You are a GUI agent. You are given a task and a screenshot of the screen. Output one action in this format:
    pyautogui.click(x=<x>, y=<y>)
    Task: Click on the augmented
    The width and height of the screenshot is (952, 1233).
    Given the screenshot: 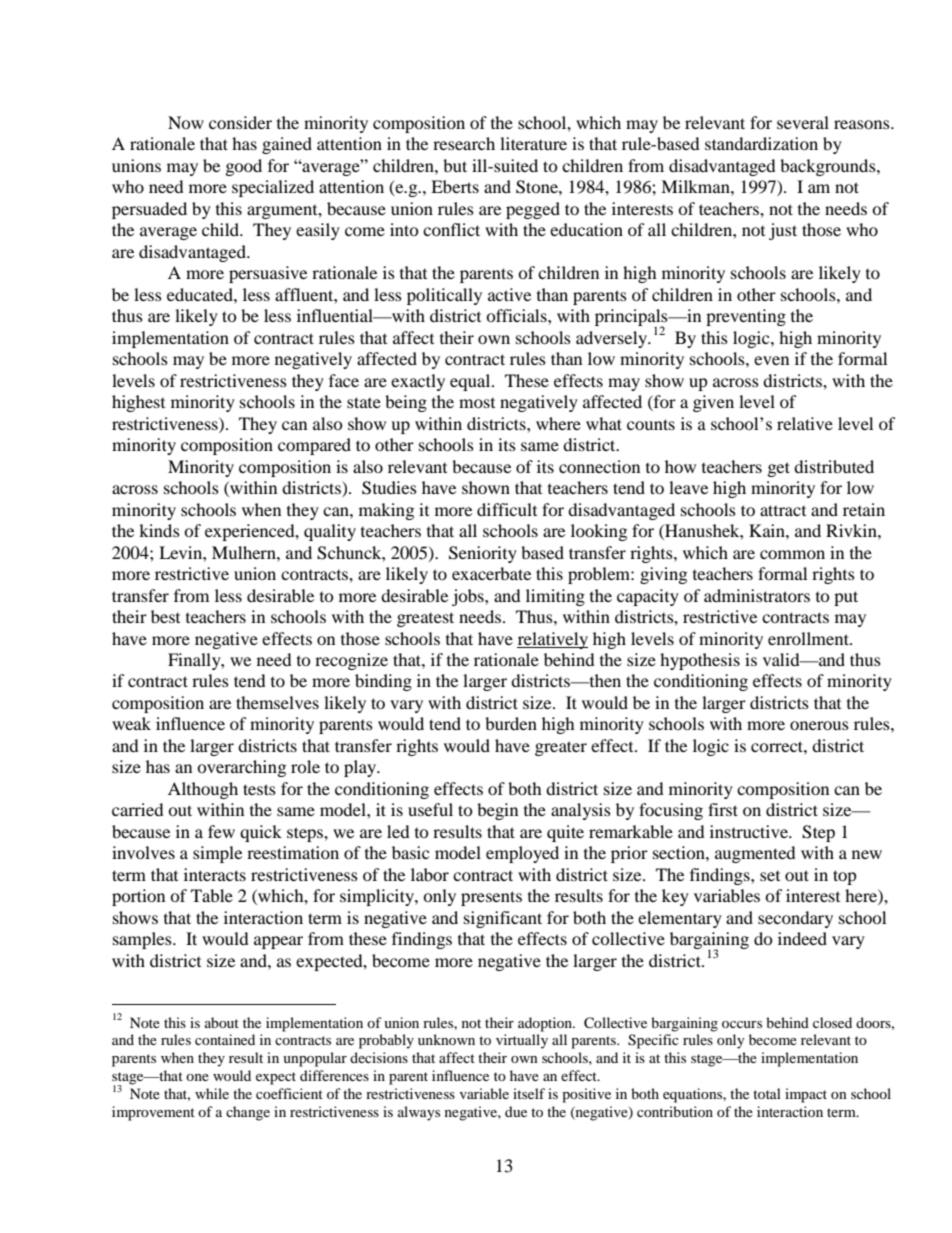 What is the action you would take?
    pyautogui.click(x=755, y=854)
